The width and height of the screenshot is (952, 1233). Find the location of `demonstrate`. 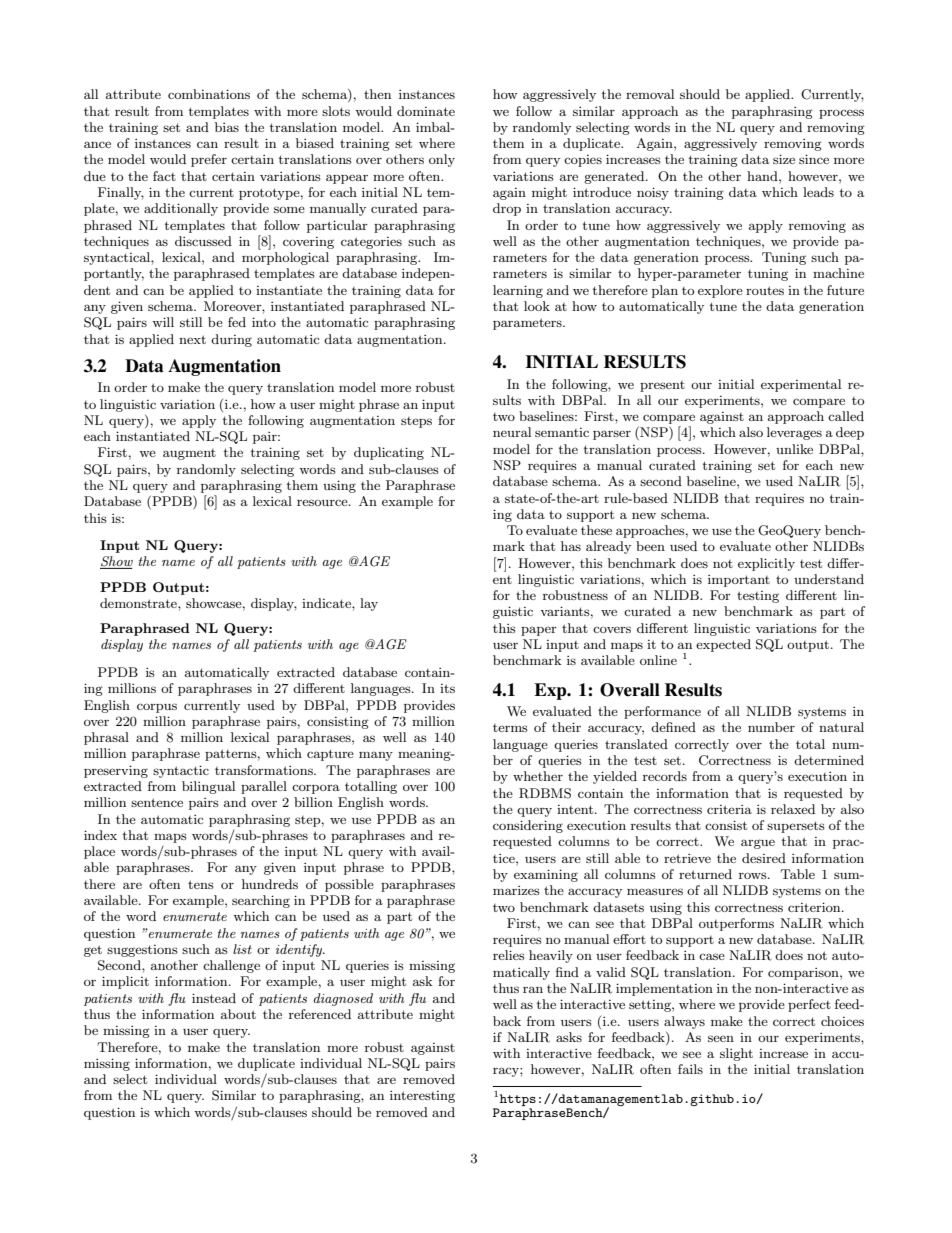

demonstrate is located at coordinates (139, 603).
